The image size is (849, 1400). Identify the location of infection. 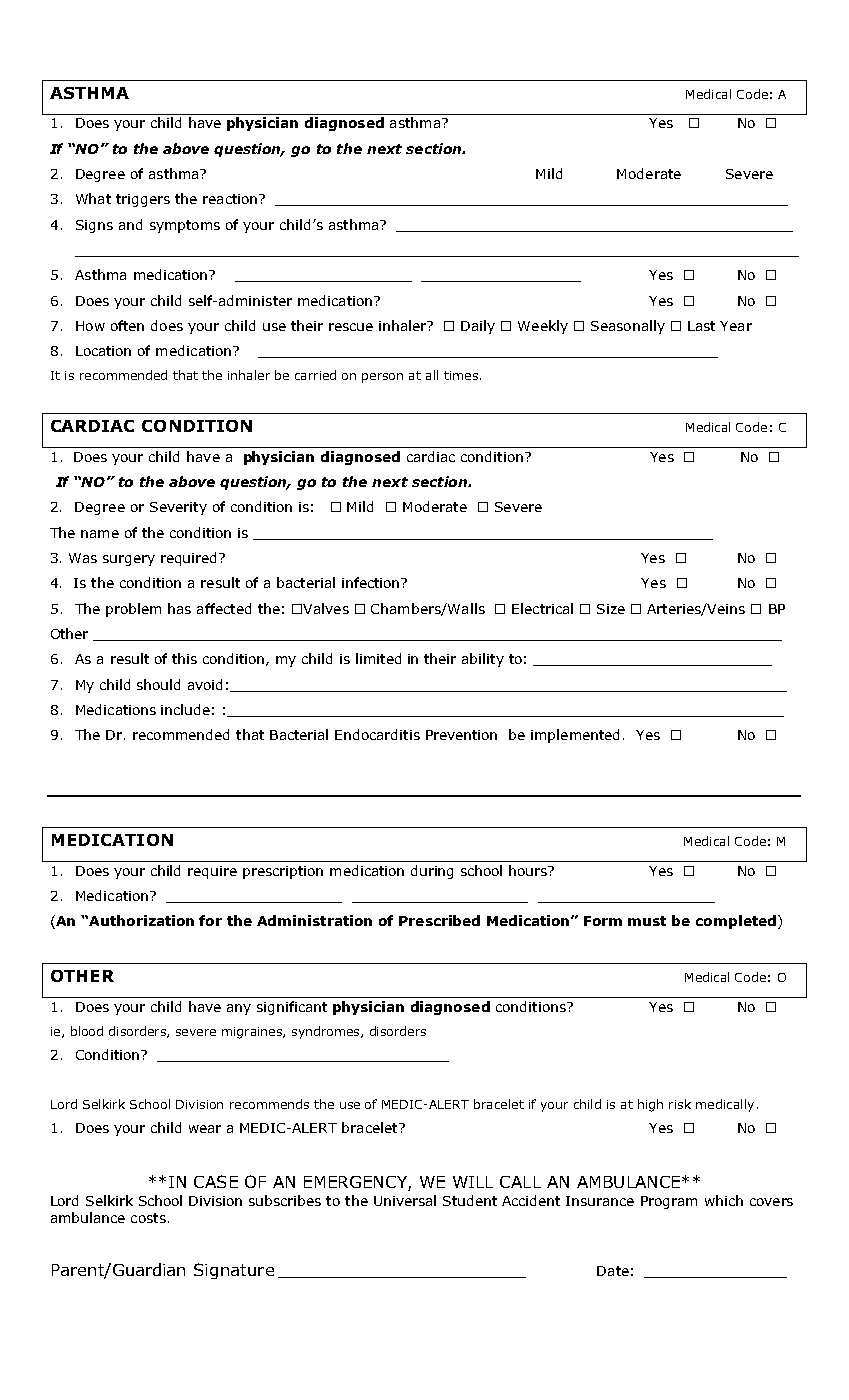
(370, 582).
